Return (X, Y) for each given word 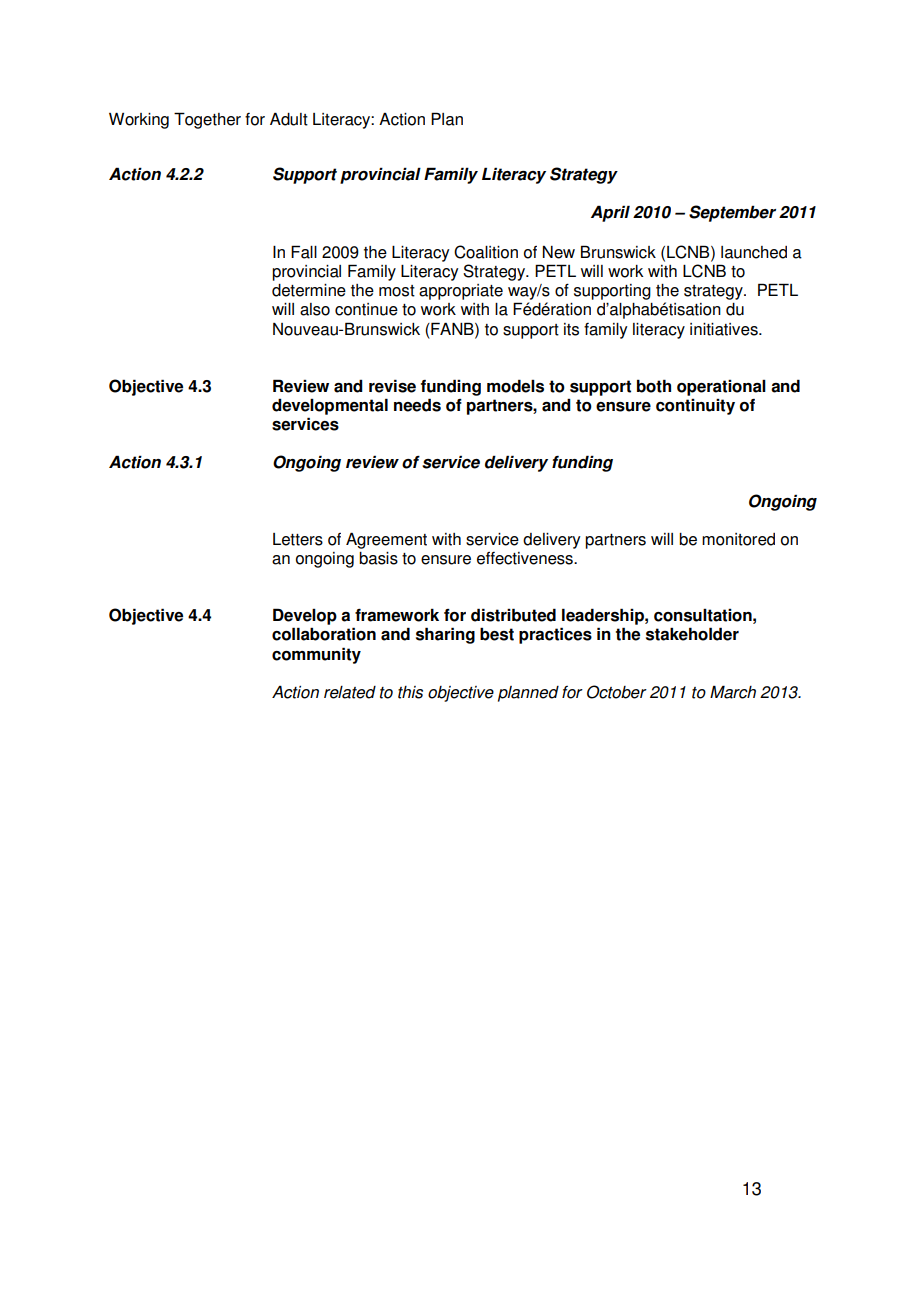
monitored (738, 539)
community (316, 655)
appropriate (461, 292)
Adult (289, 119)
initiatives (725, 329)
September (732, 213)
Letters (298, 539)
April (610, 213)
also (315, 309)
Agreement (386, 540)
